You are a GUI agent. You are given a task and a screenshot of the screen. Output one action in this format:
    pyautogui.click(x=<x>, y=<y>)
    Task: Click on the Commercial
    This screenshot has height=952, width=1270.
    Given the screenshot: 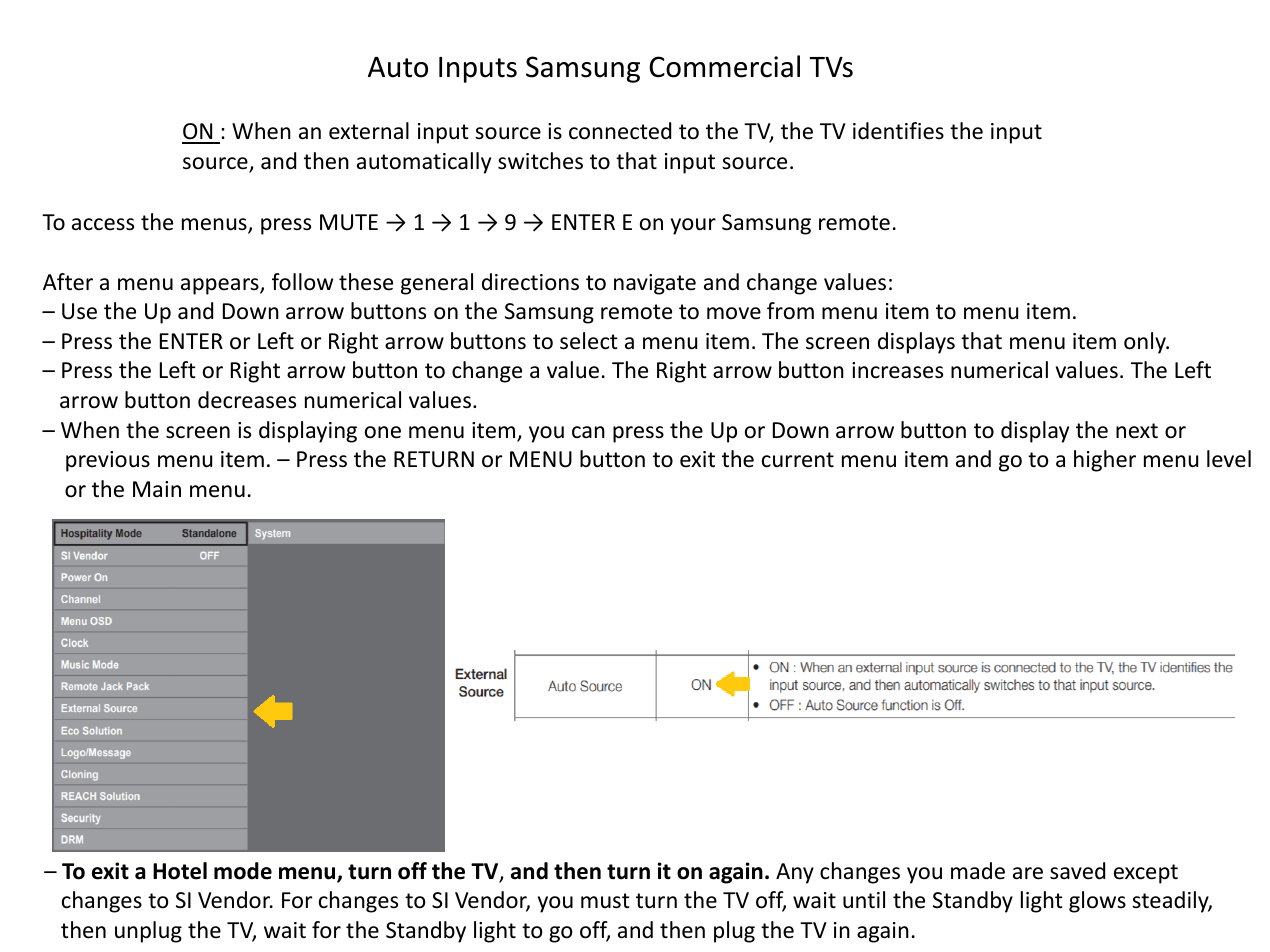 What is the action you would take?
    pyautogui.click(x=724, y=66)
